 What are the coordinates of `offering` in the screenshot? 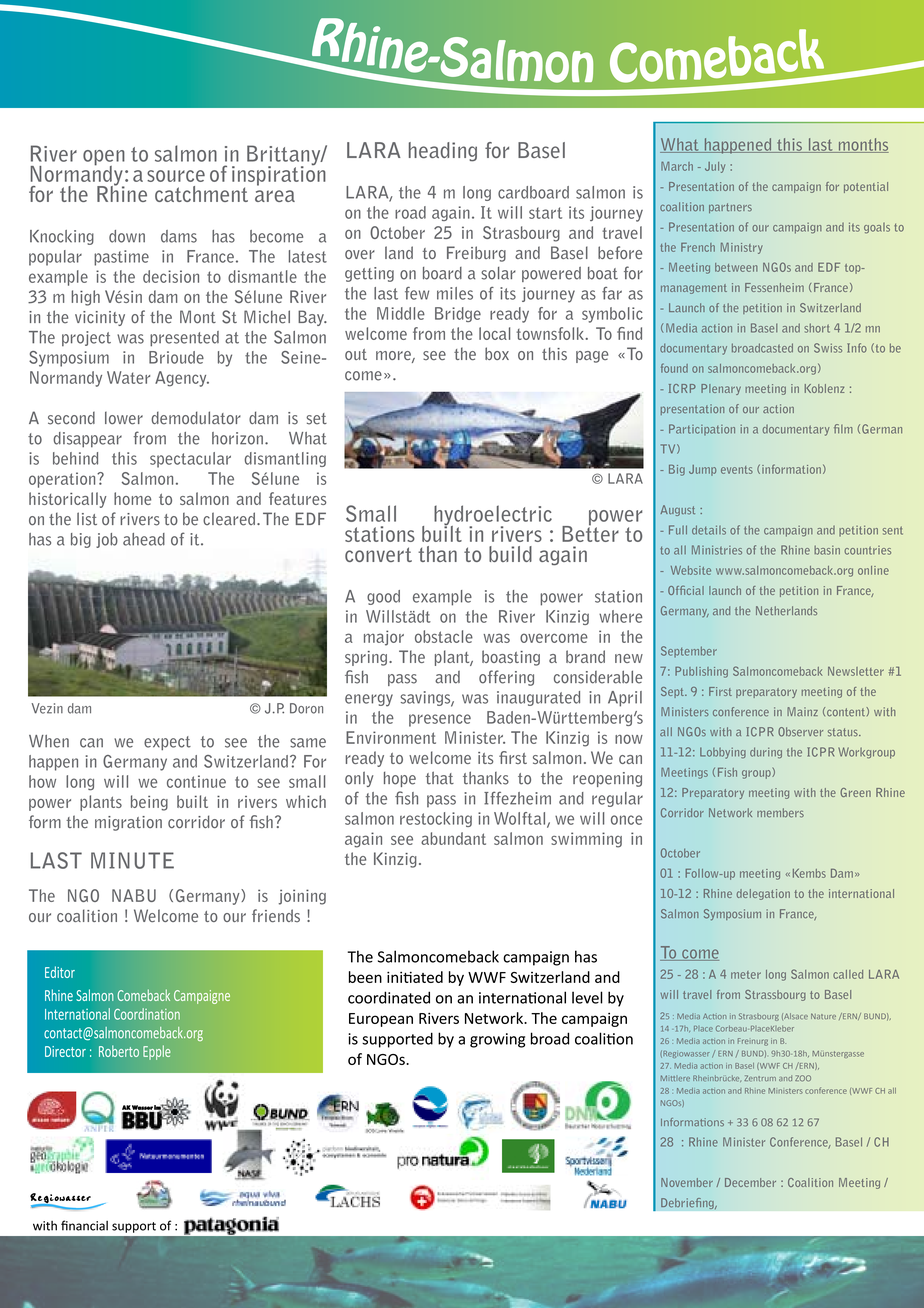 It's located at (506, 678).
